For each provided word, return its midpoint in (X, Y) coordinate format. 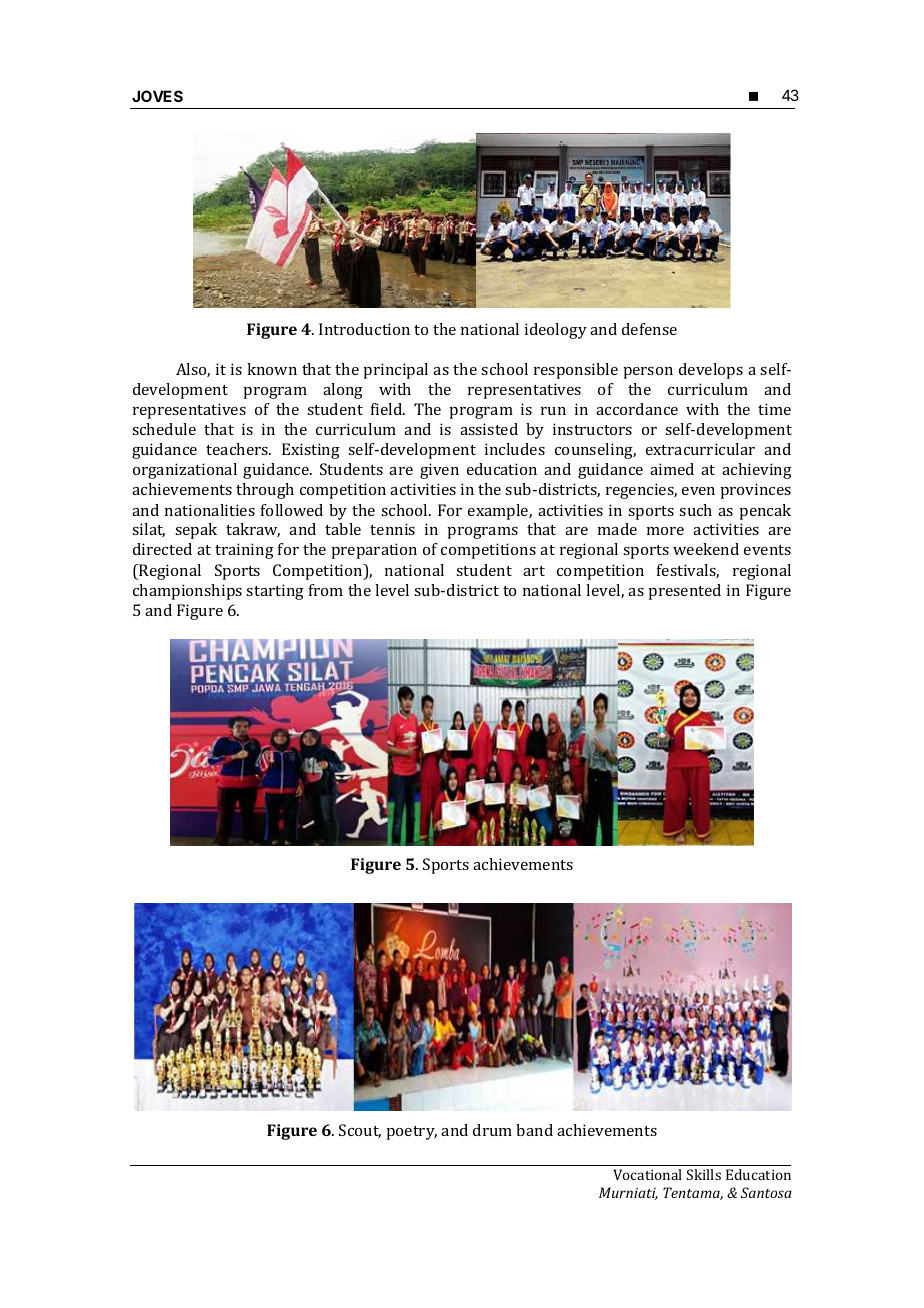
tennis (392, 529)
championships (187, 592)
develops (711, 371)
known (272, 369)
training (244, 551)
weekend (706, 549)
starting (275, 592)
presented (684, 592)
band (534, 1130)
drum (492, 1130)
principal (395, 371)
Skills (704, 1174)
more (665, 531)
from (326, 590)
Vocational (647, 1174)
